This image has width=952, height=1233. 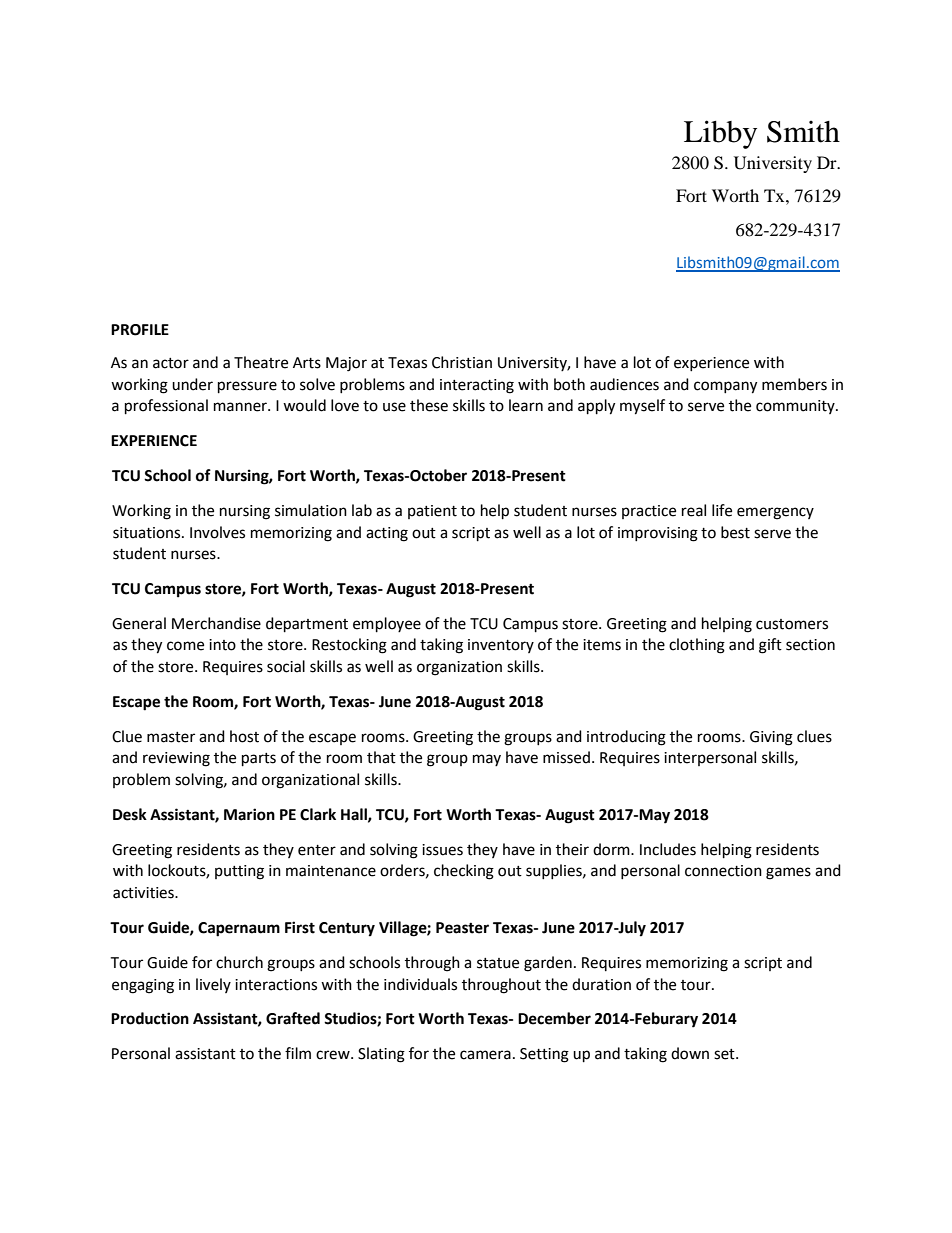 What do you see at coordinates (725, 387) in the image?
I see `company` at bounding box center [725, 387].
